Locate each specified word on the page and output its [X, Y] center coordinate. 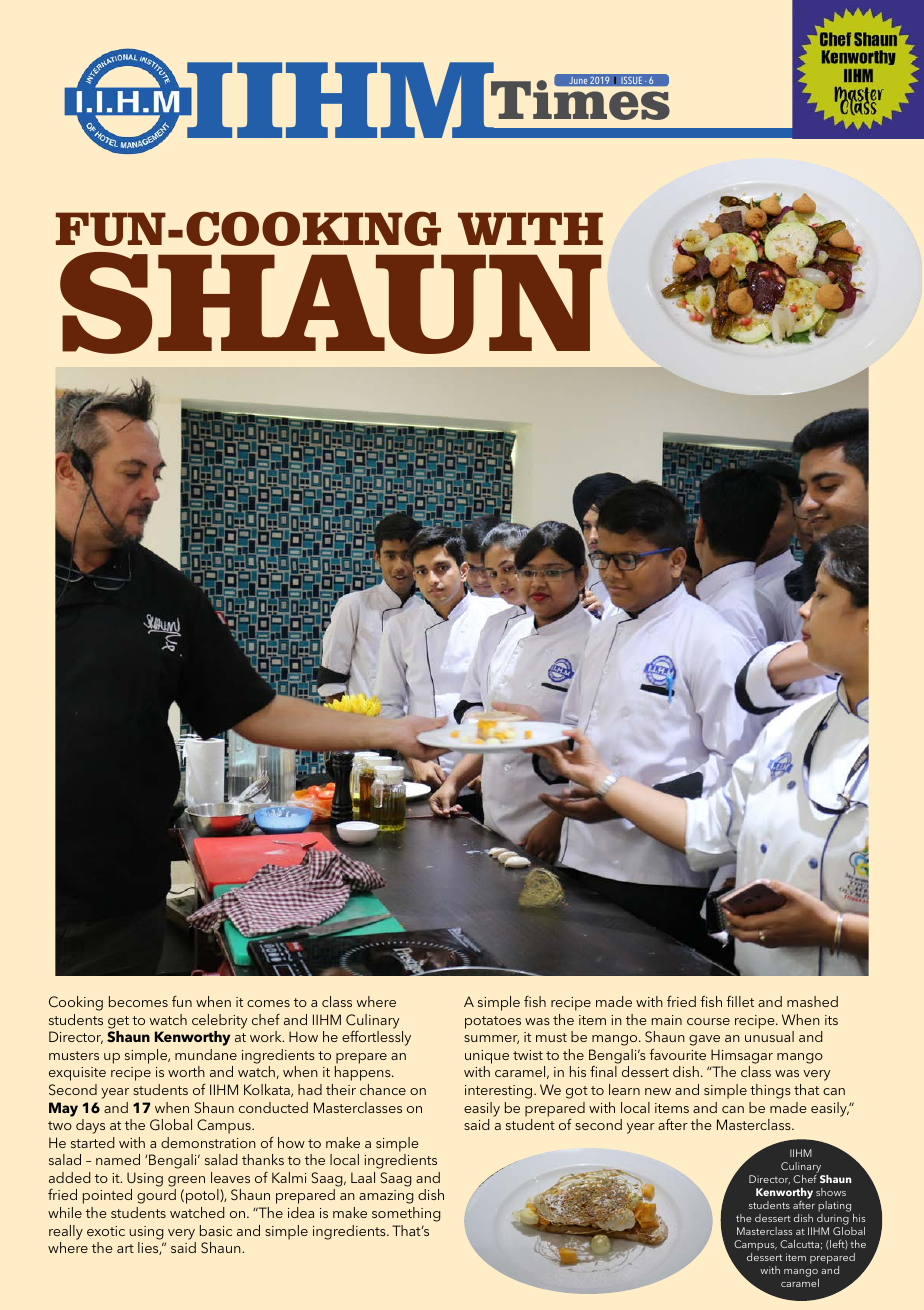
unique [487, 1057]
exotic [106, 1231]
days [90, 1126]
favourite [677, 1054]
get [118, 1022]
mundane [206, 1054]
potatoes [493, 1022]
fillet [740, 1001]
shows [831, 1192]
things [770, 1091]
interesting [500, 1092]
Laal [363, 1177]
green [186, 1181]
